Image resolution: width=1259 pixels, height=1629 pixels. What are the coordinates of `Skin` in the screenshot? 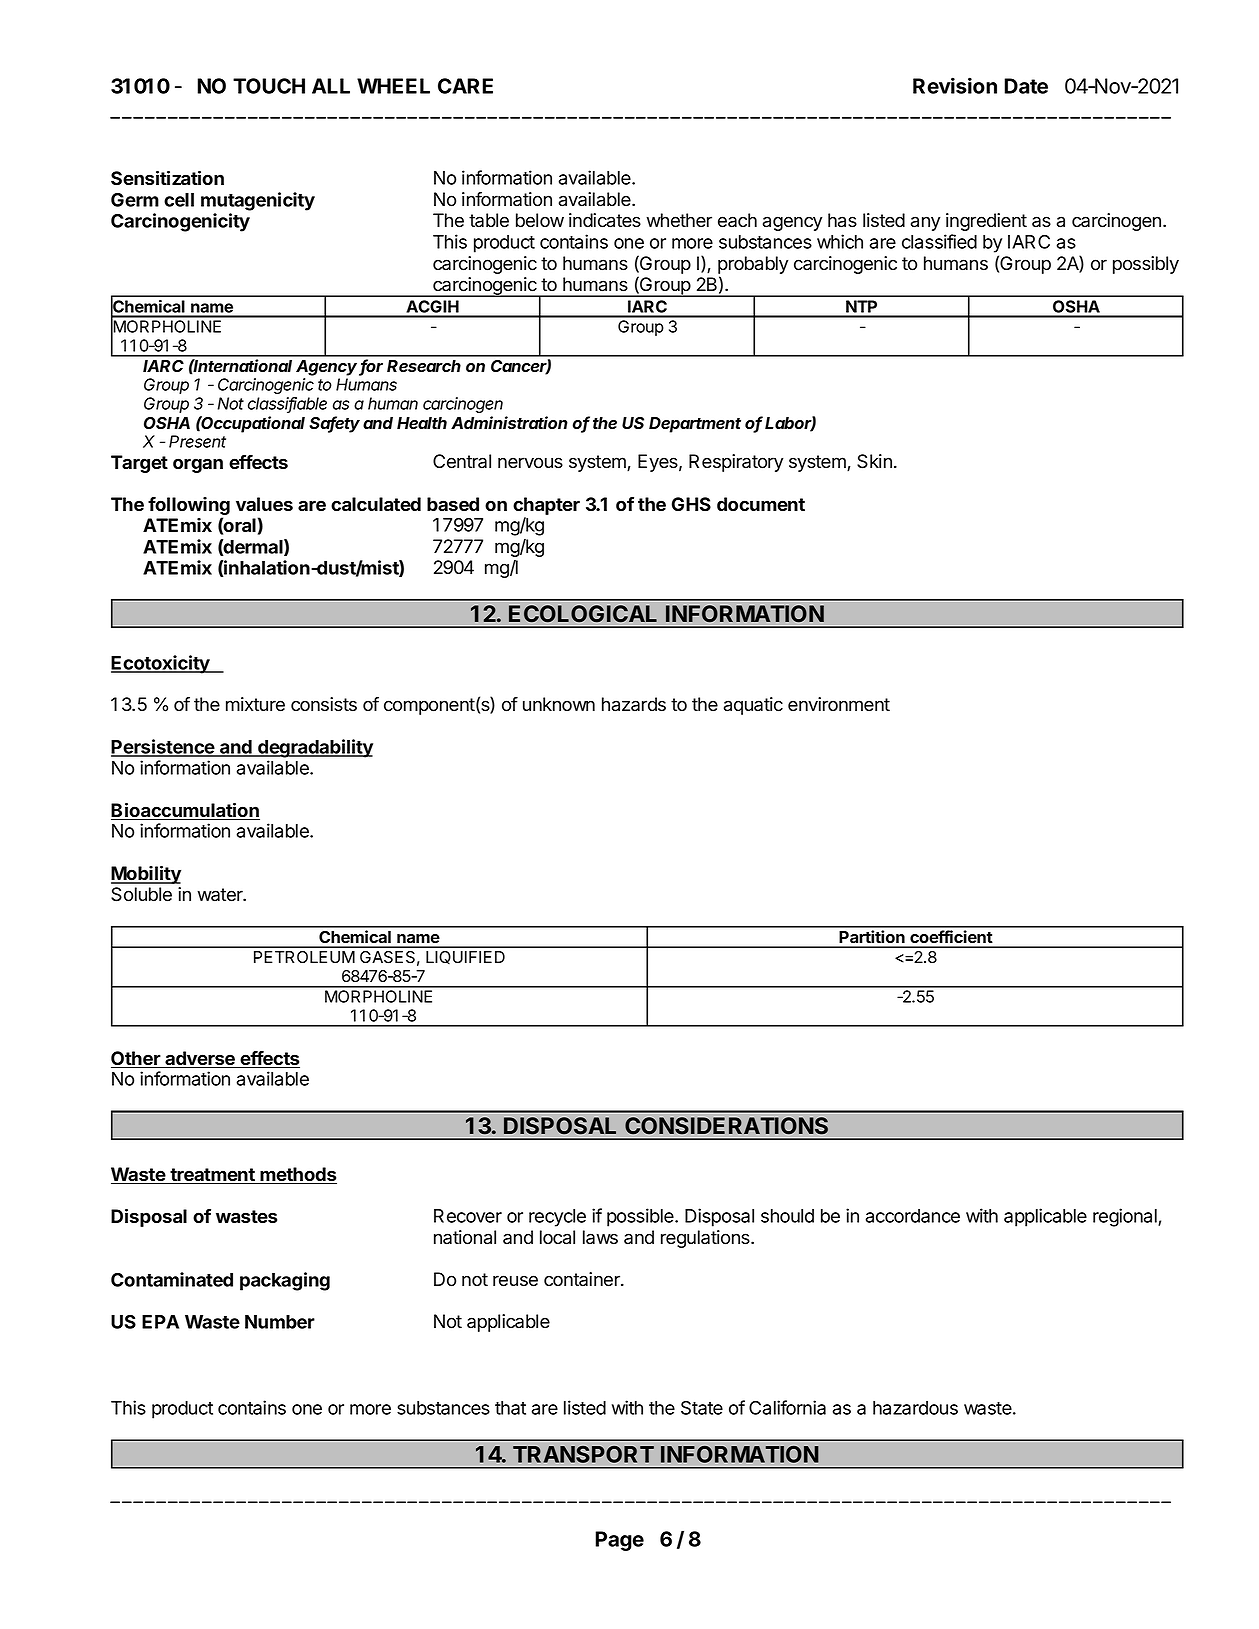 It's located at (874, 461).
